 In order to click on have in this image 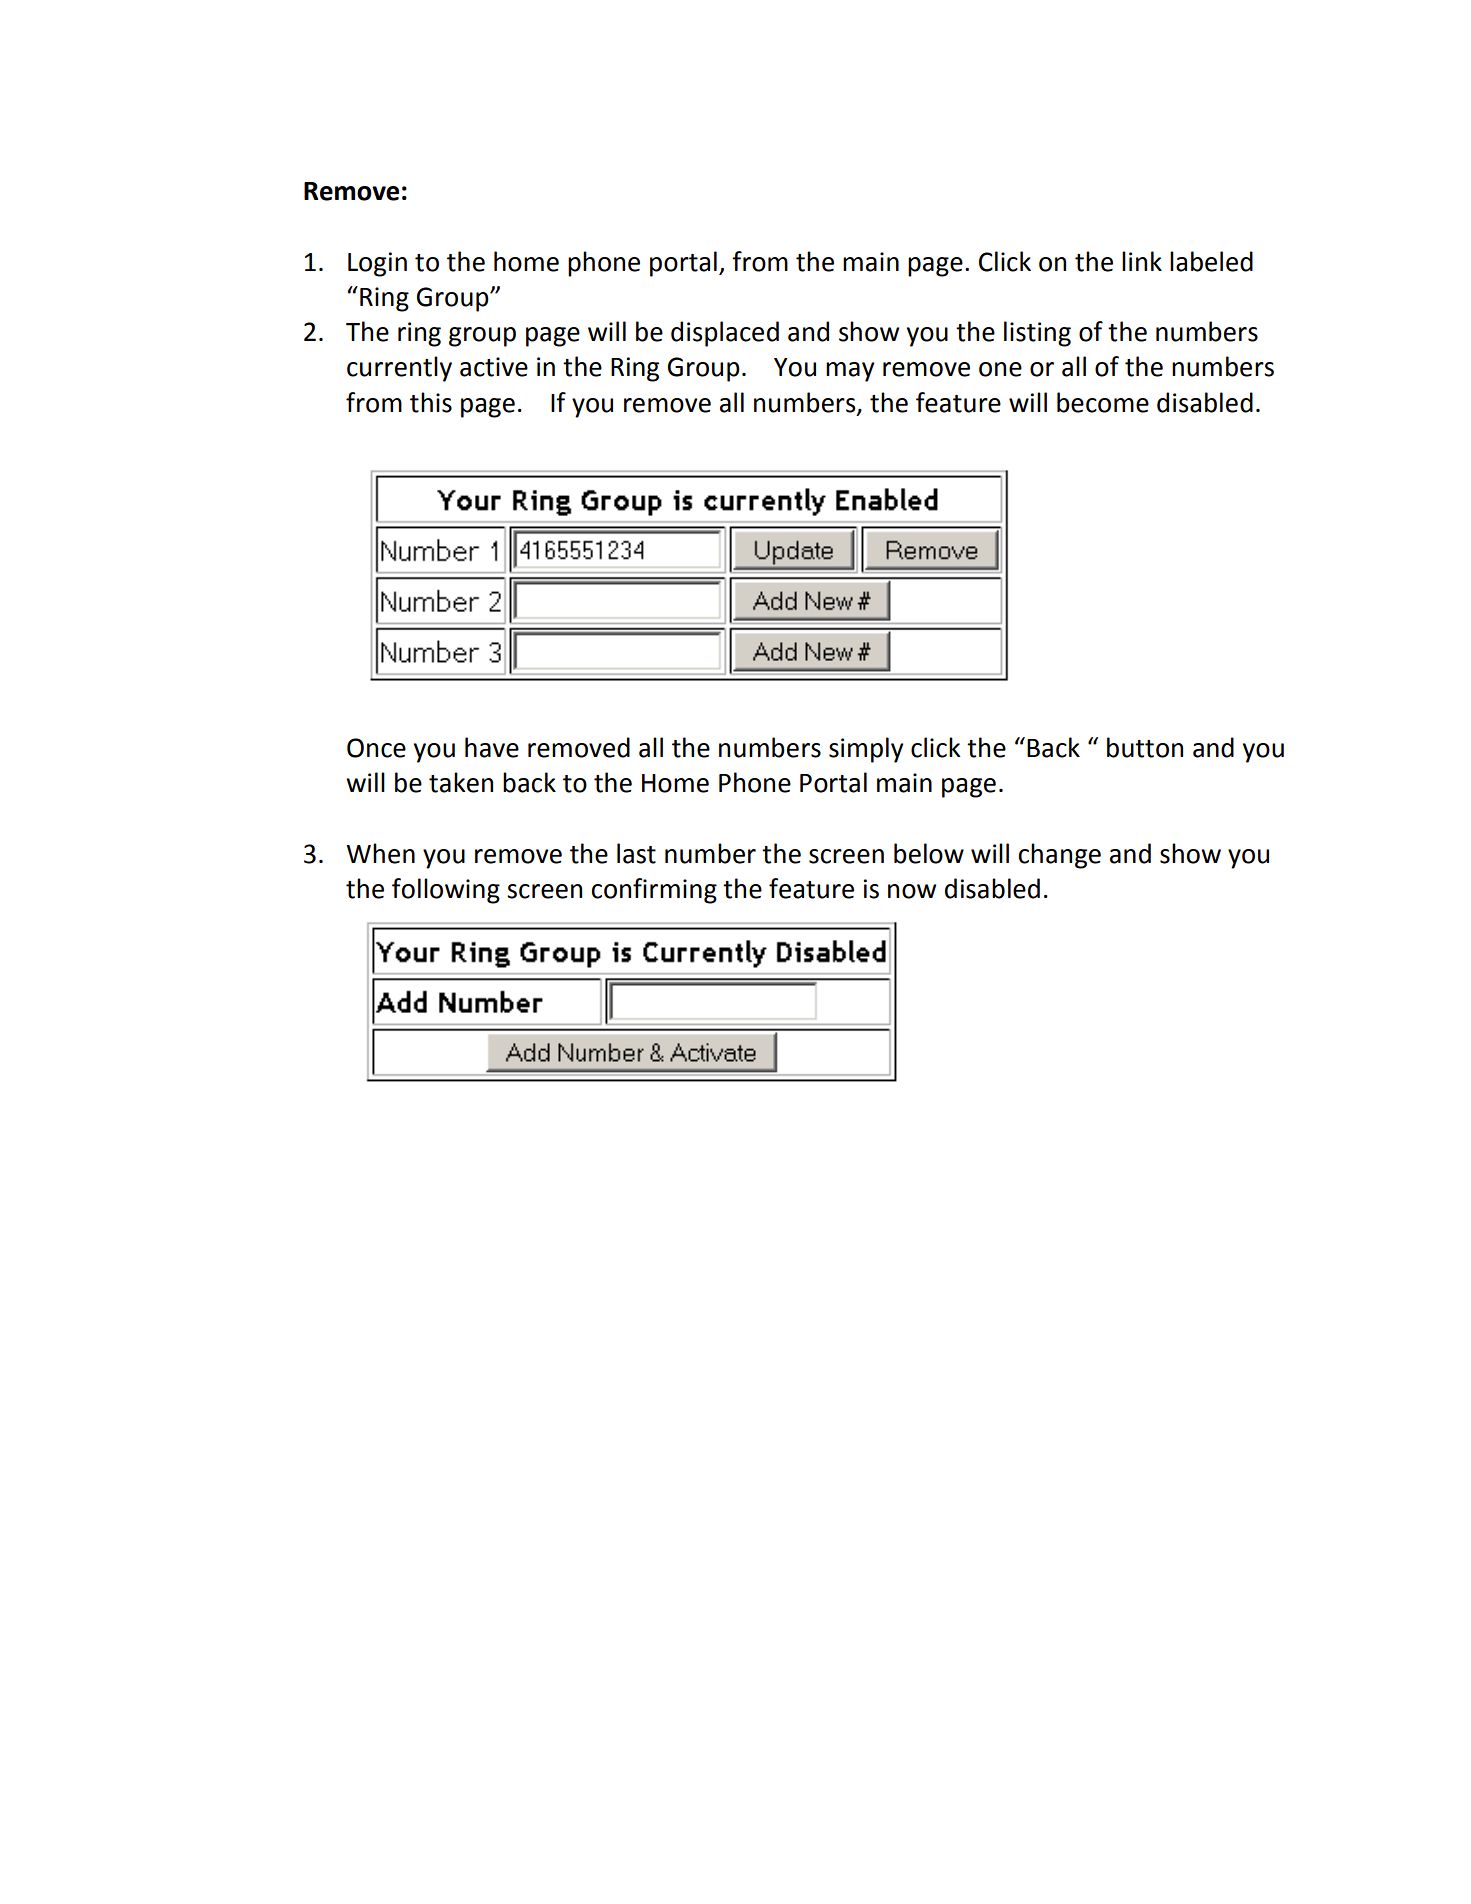, I will do `click(492, 747)`.
